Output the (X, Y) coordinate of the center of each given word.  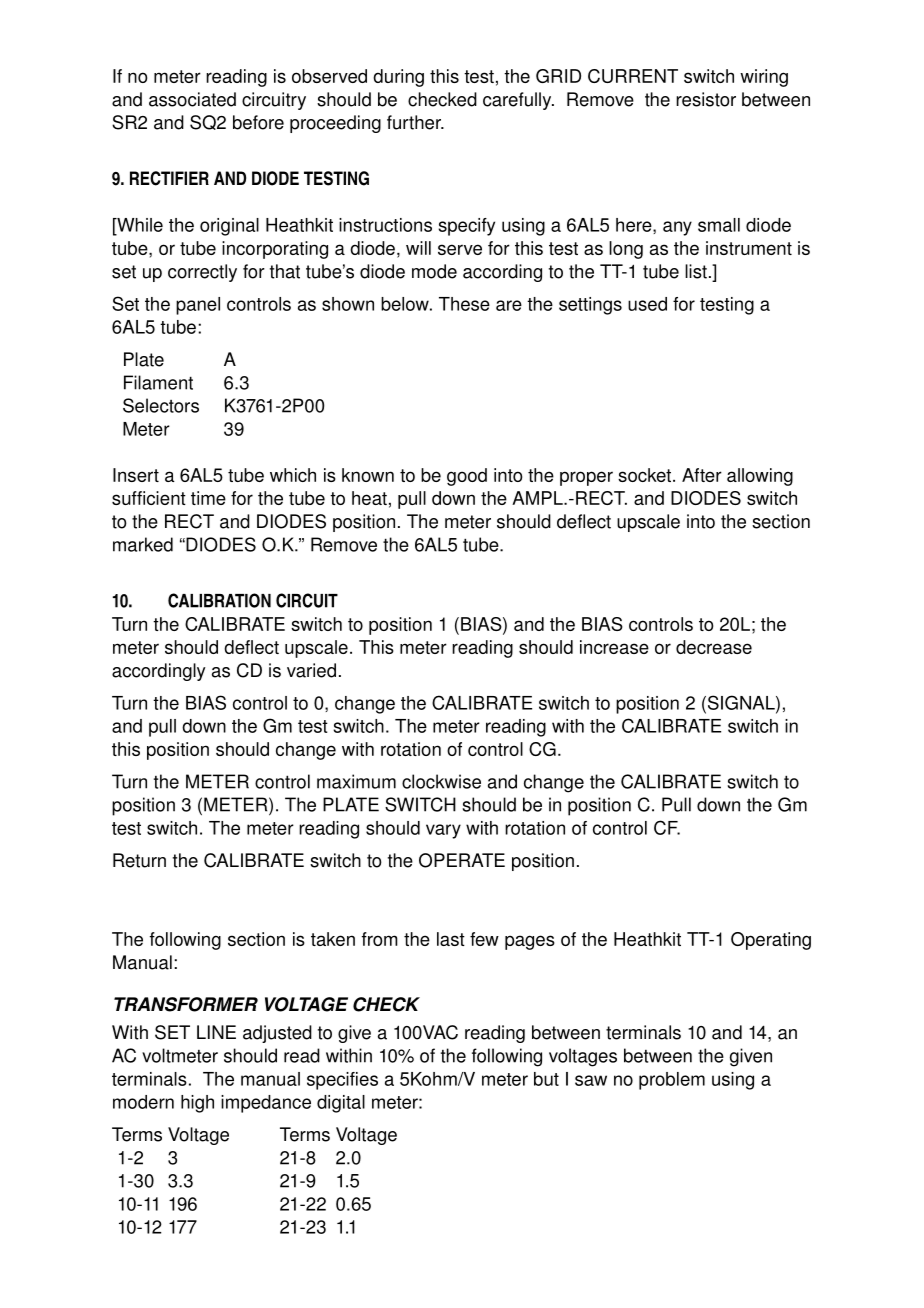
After (702, 475)
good (467, 477)
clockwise (441, 781)
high (197, 1104)
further (415, 122)
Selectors (161, 405)
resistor (706, 99)
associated (192, 99)
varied (311, 670)
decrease (714, 647)
